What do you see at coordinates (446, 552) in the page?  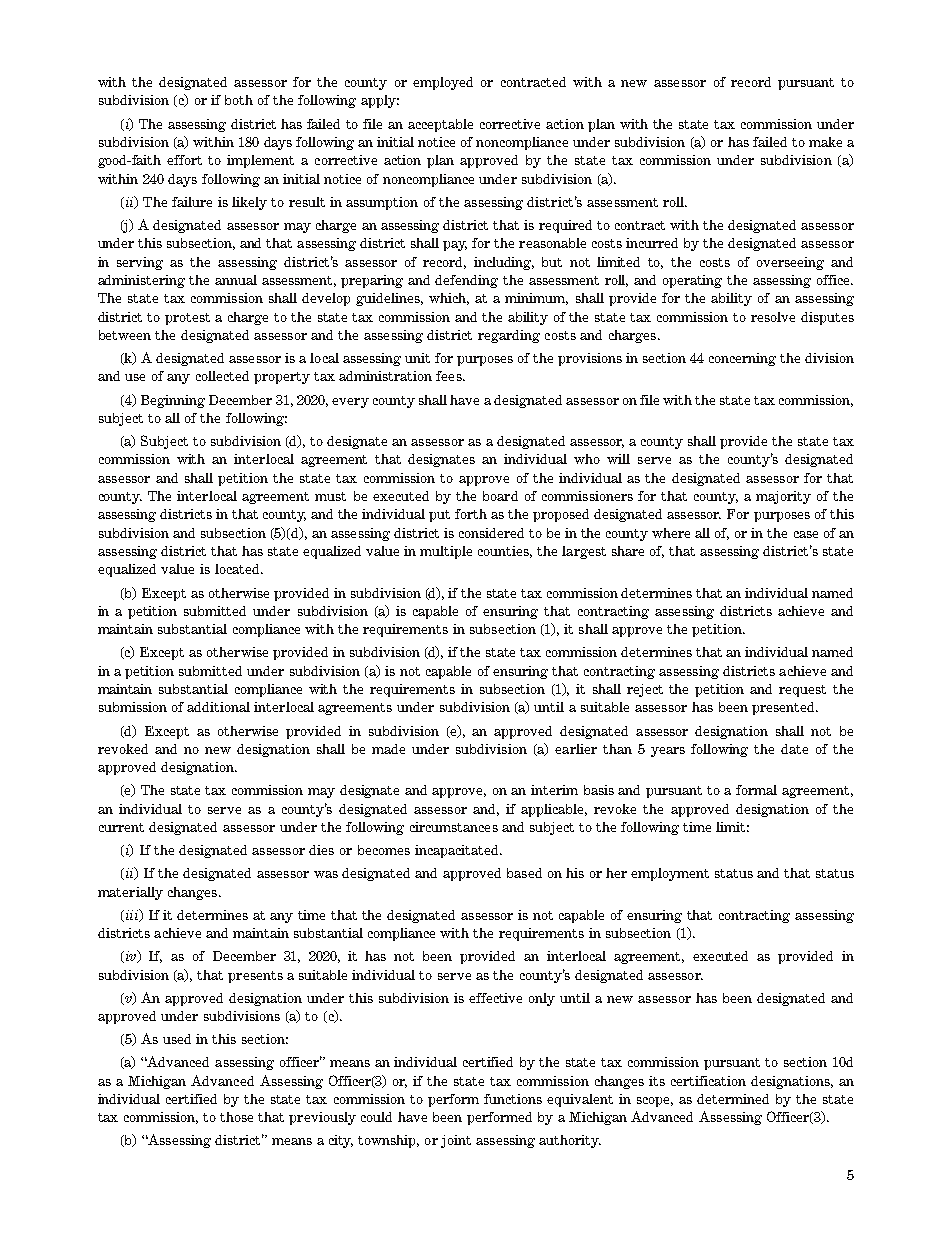 I see `multiple` at bounding box center [446, 552].
